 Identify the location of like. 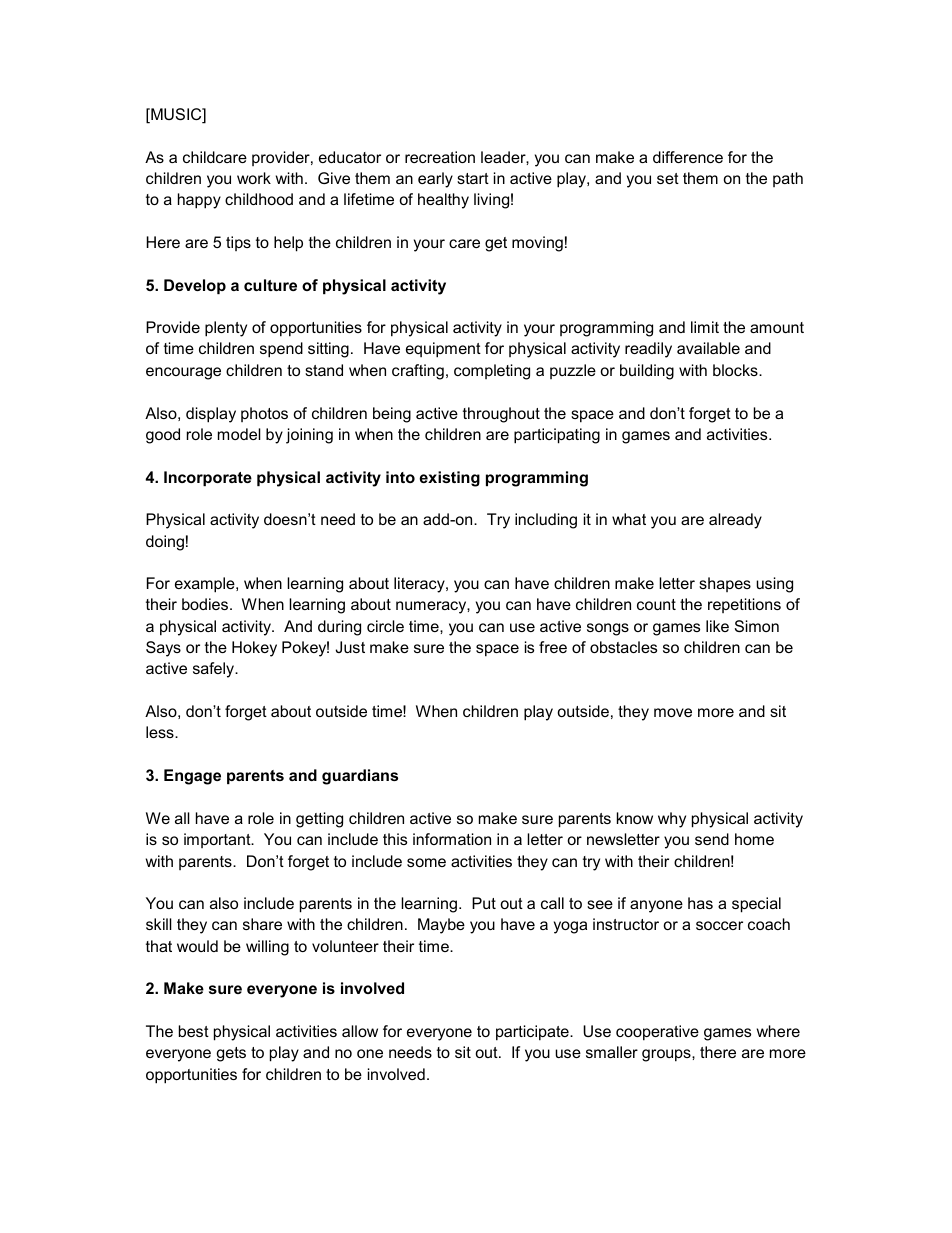
(717, 626).
